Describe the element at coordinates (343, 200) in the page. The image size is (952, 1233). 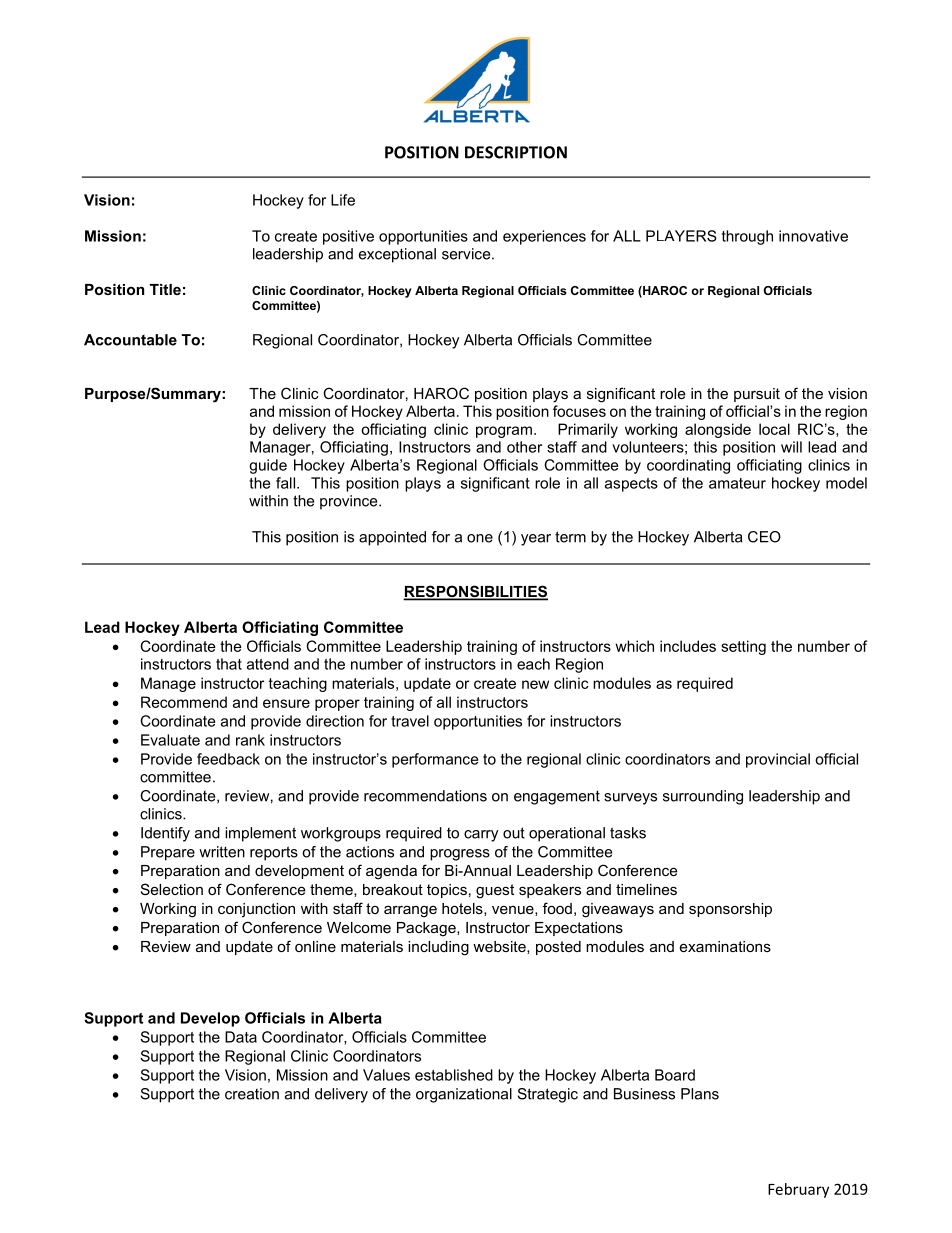
I see `Life` at that location.
